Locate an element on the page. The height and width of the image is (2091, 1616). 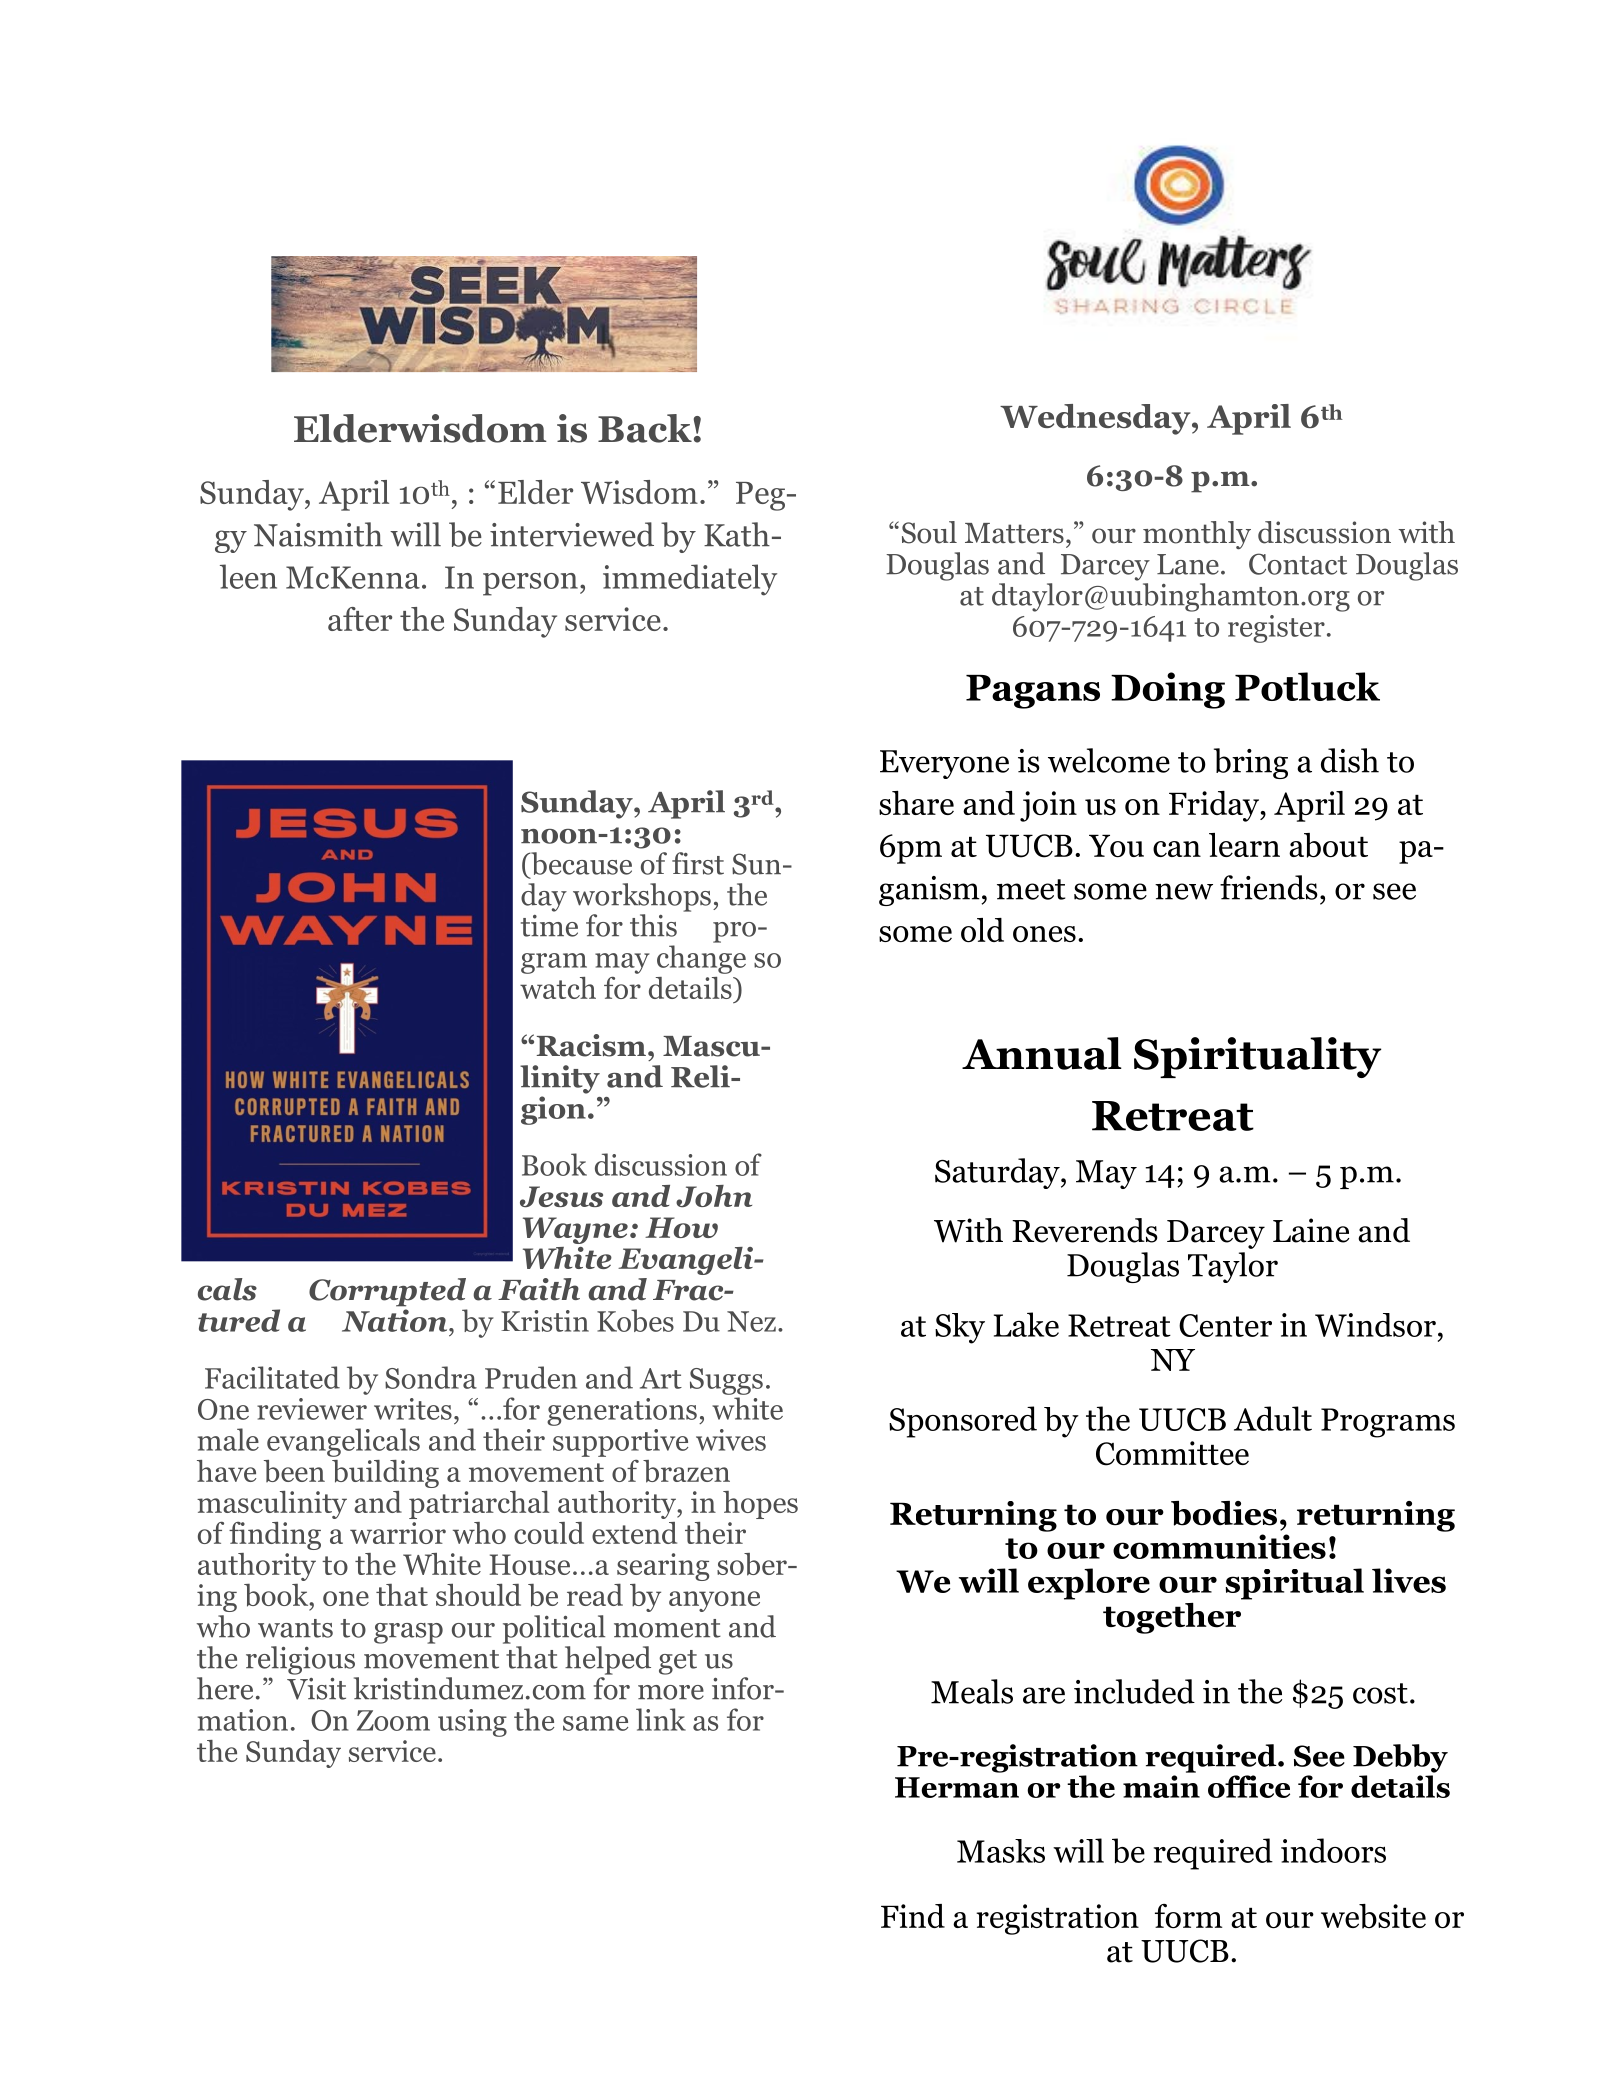
Jesus is located at coordinates (561, 1197).
